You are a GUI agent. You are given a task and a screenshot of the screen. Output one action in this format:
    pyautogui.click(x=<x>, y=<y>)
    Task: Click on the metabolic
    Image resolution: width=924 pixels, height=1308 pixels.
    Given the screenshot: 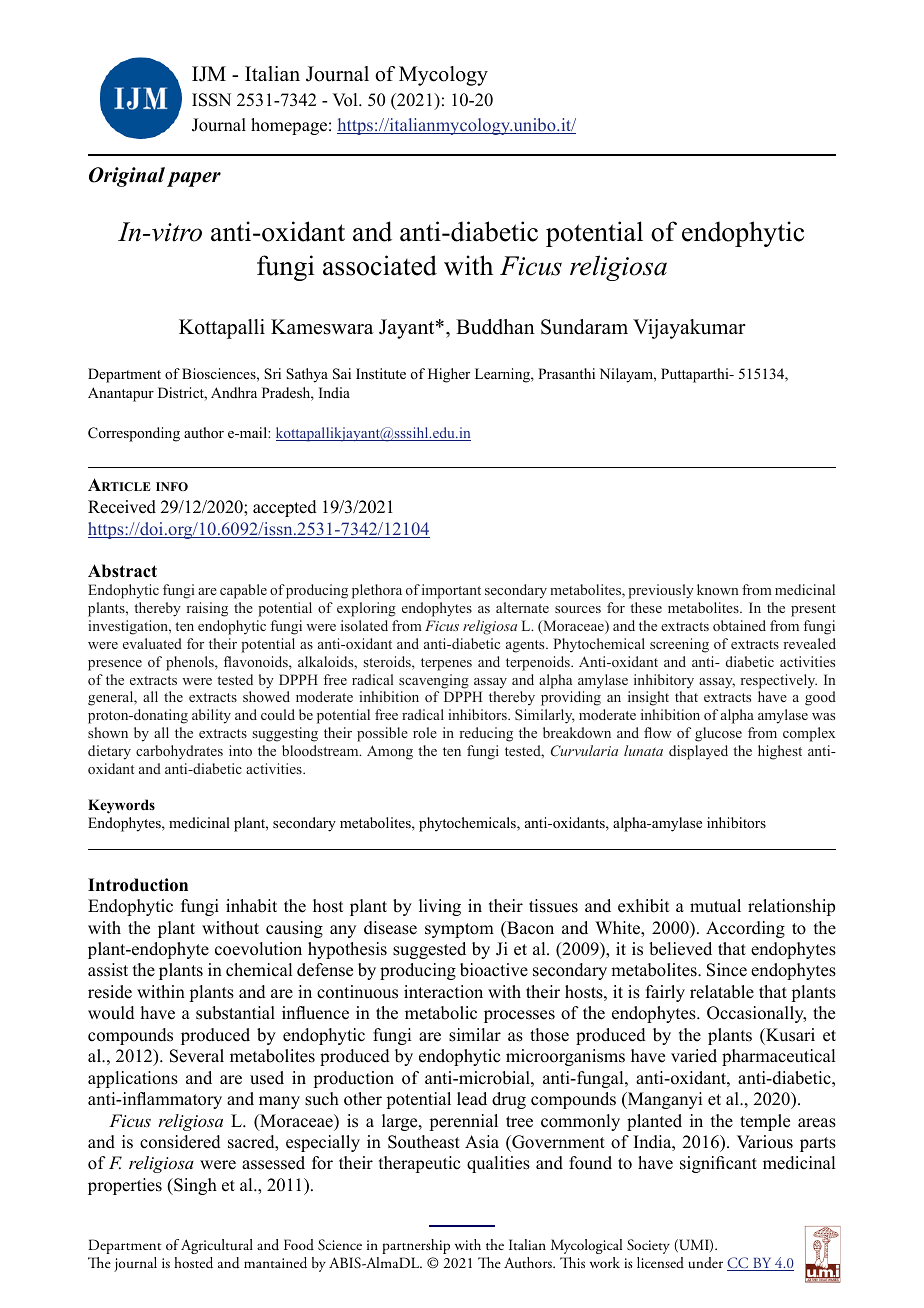 What is the action you would take?
    pyautogui.click(x=441, y=1013)
